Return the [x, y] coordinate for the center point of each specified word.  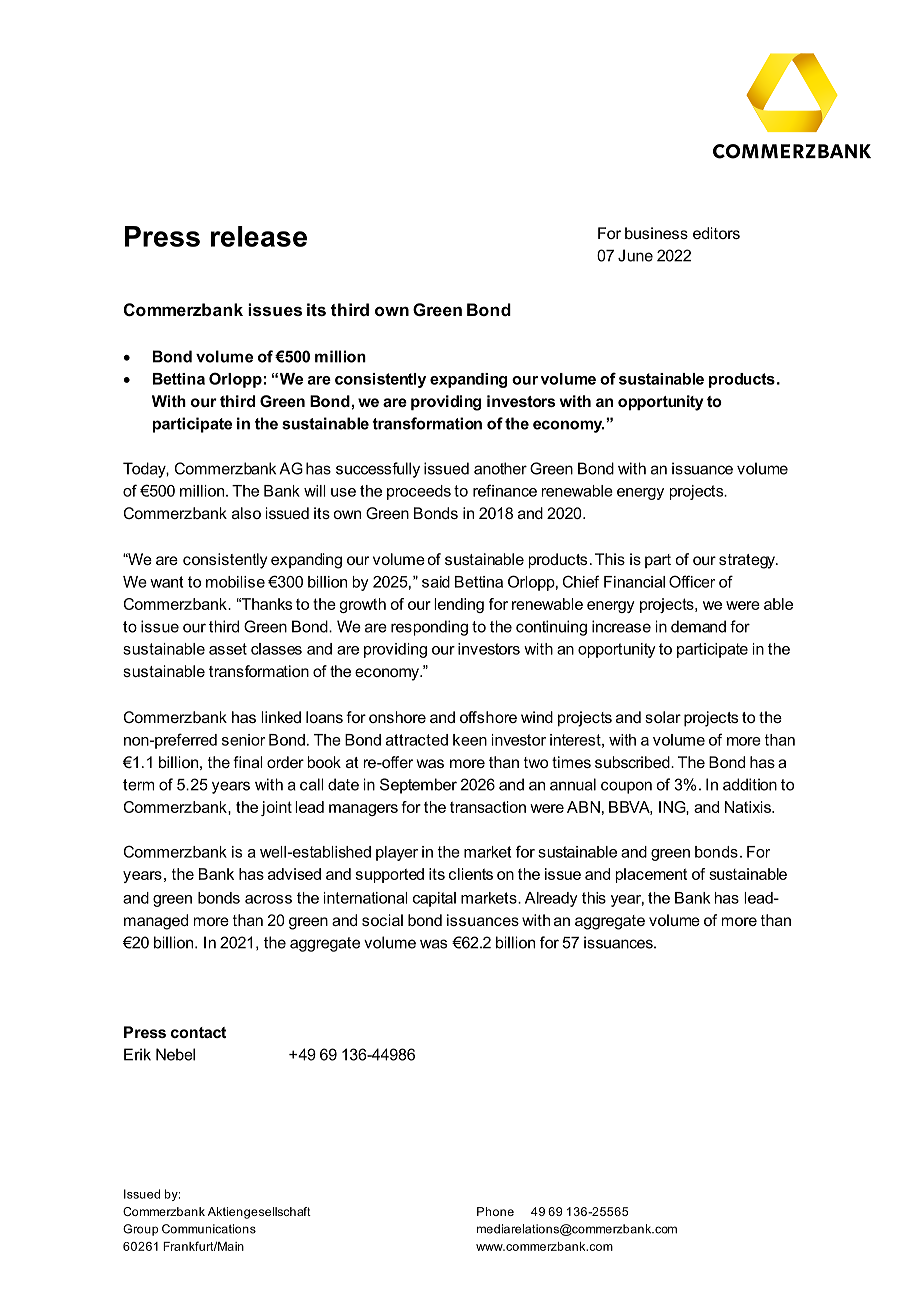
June [635, 255]
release [259, 236]
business [656, 233]
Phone [495, 1211]
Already [551, 899]
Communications [209, 1229]
